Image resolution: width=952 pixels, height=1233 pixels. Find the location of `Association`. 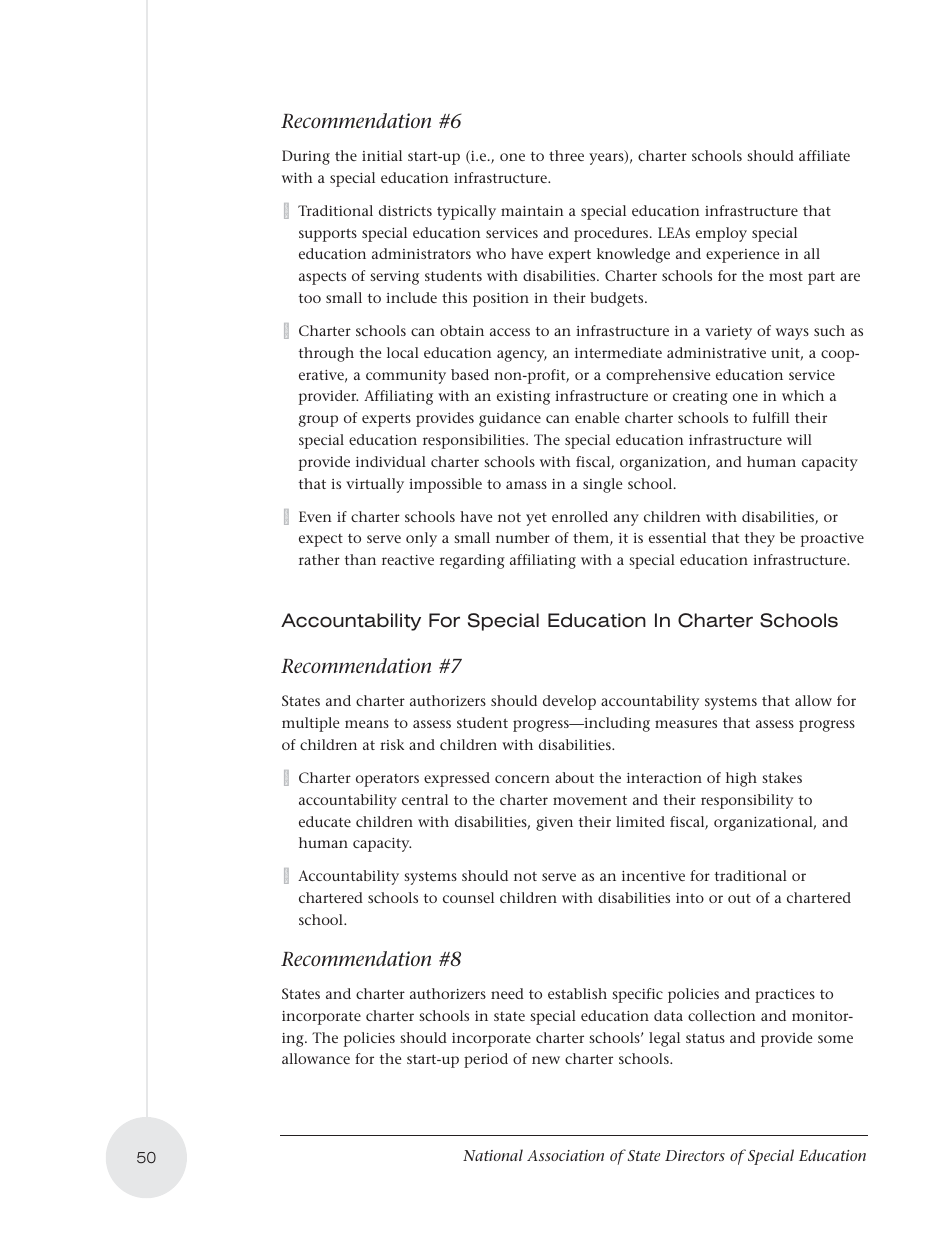

Association is located at coordinates (565, 1155).
